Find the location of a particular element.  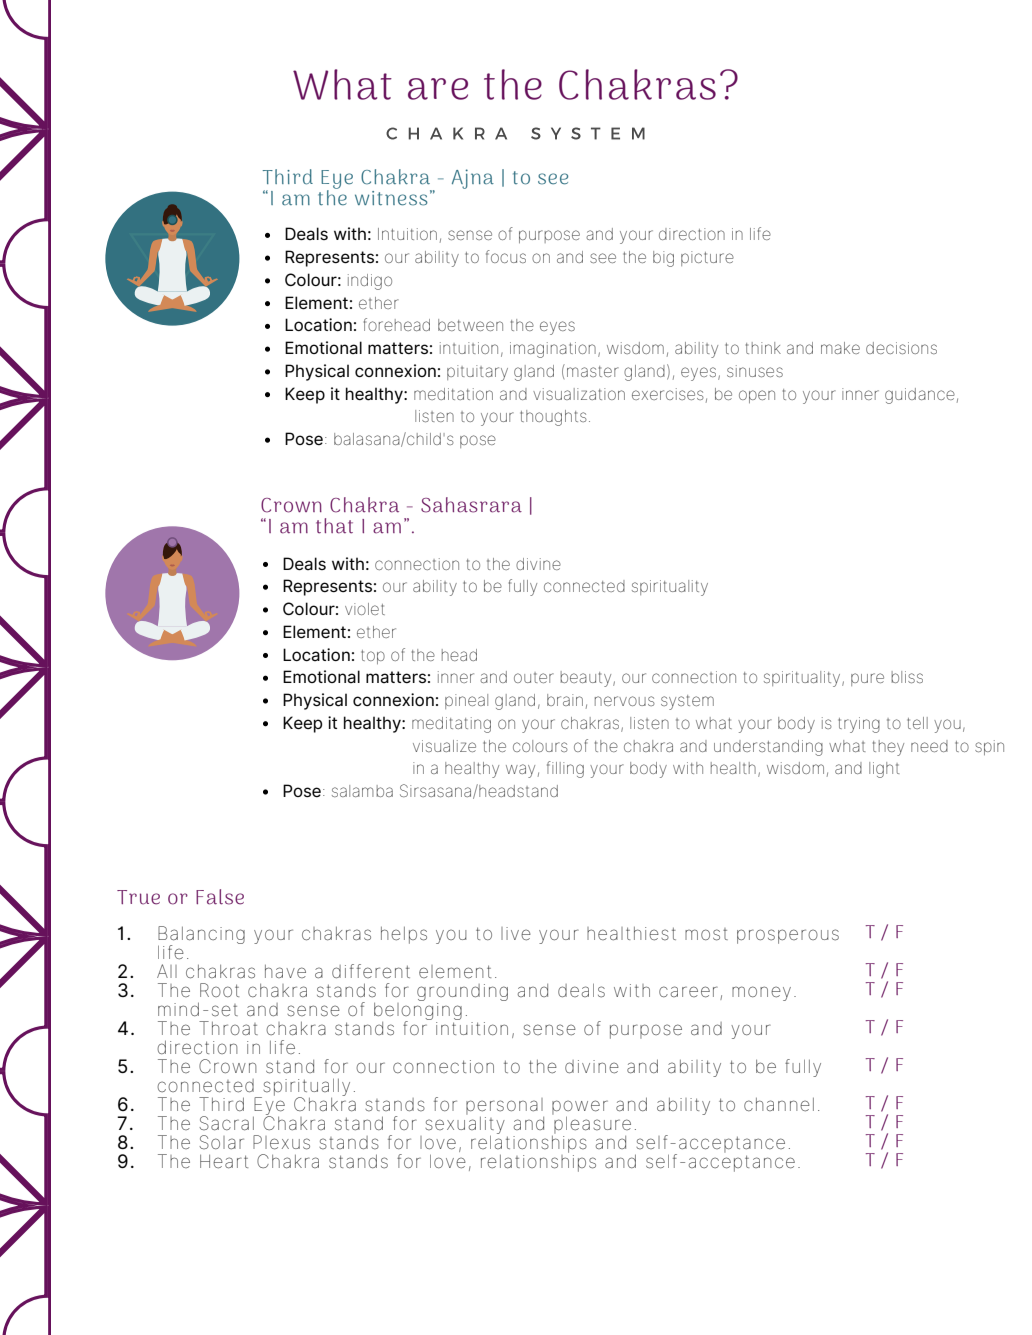

focus is located at coordinates (506, 256).
